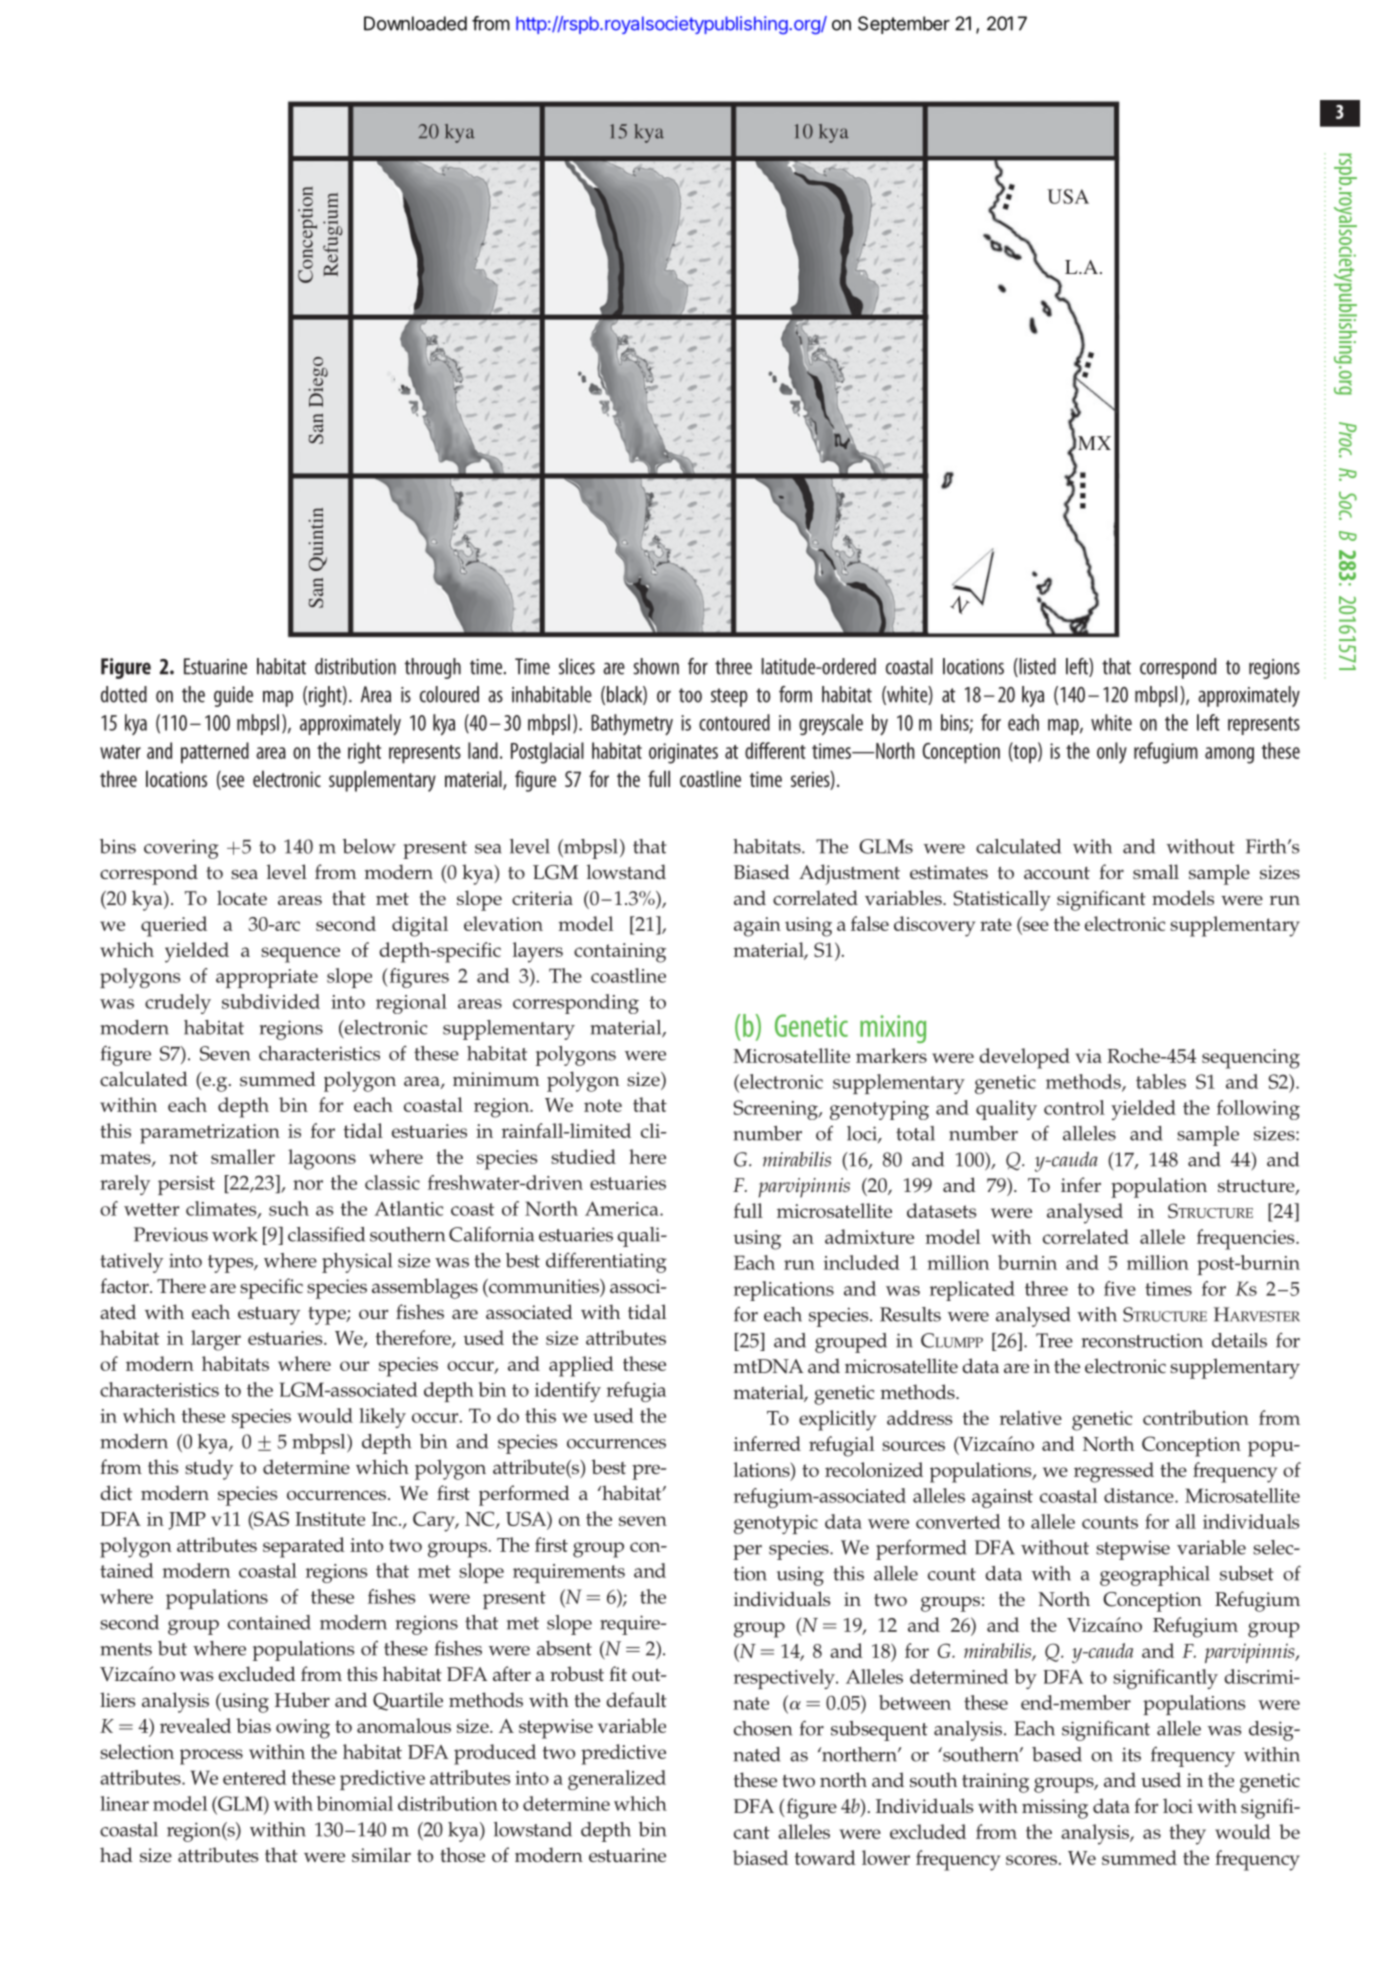  I want to click on containing, so click(620, 953).
